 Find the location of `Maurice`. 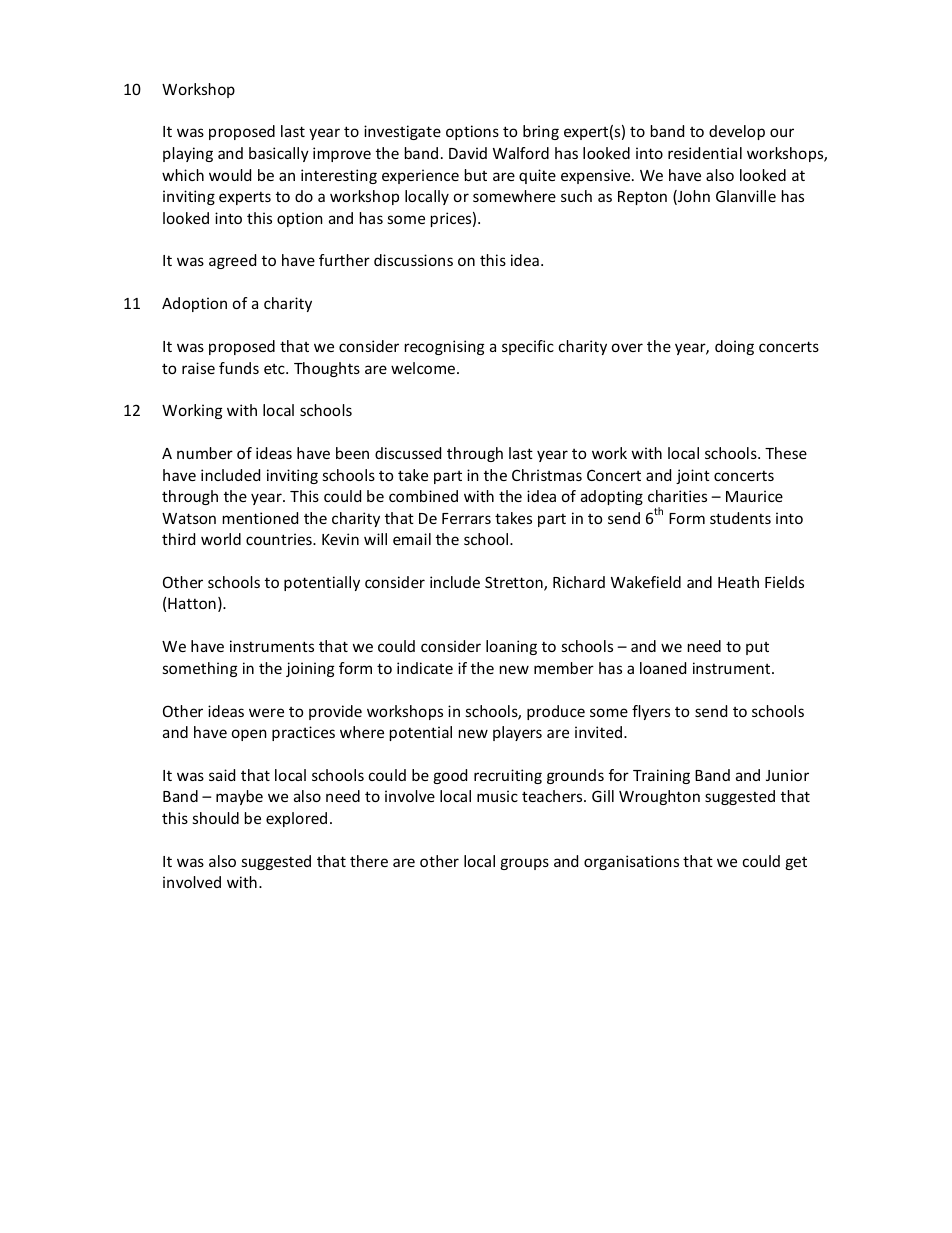

Maurice is located at coordinates (754, 496).
